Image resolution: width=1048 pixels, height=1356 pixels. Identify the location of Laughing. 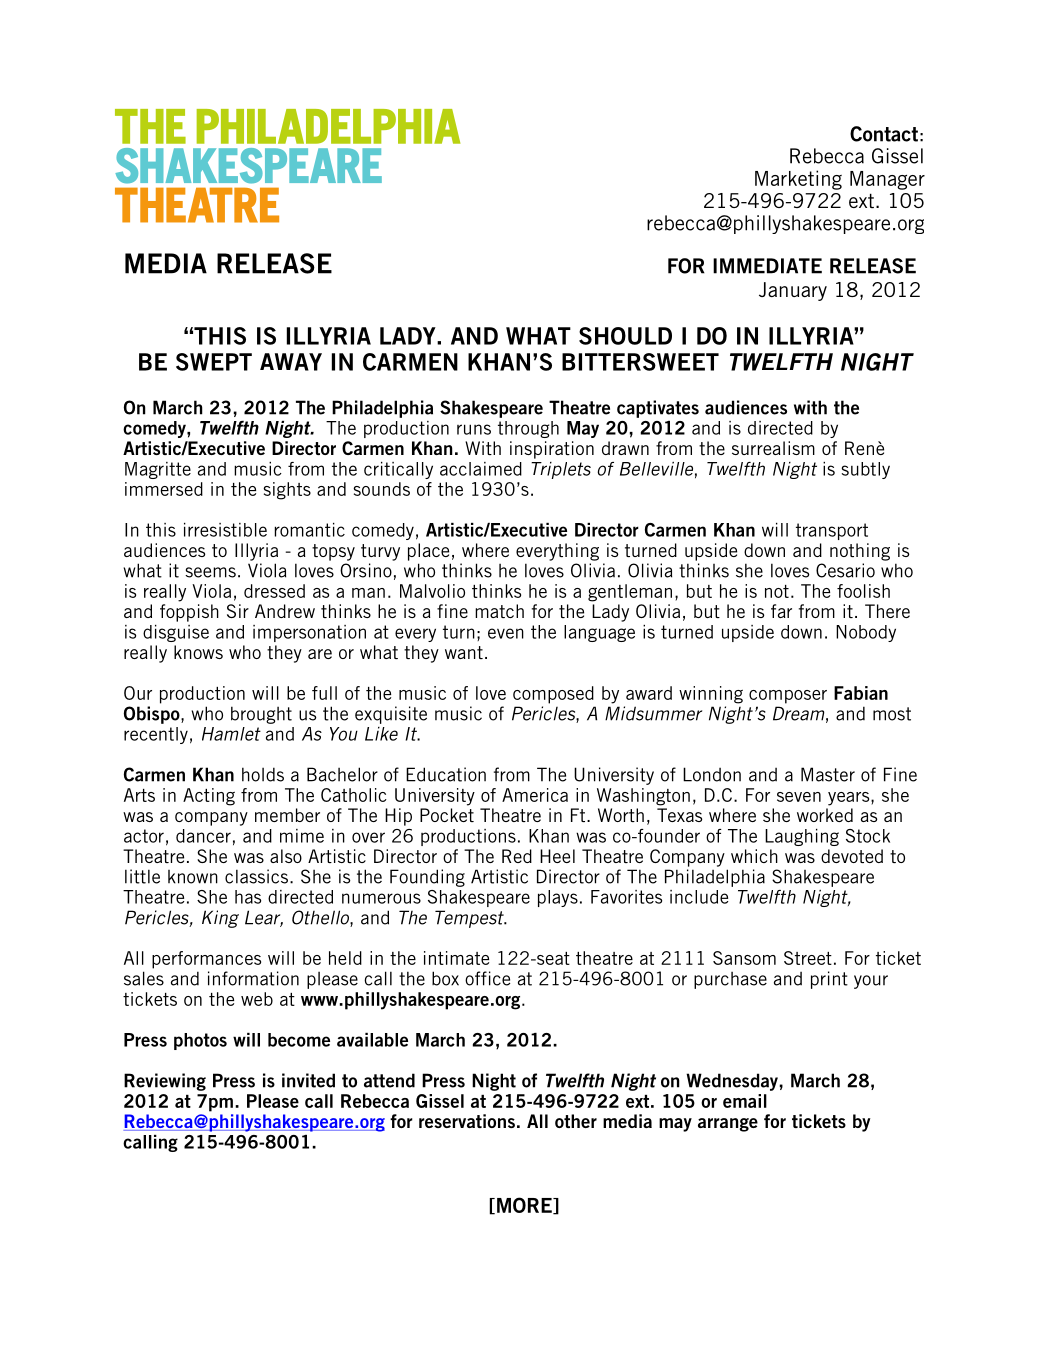
(802, 837).
